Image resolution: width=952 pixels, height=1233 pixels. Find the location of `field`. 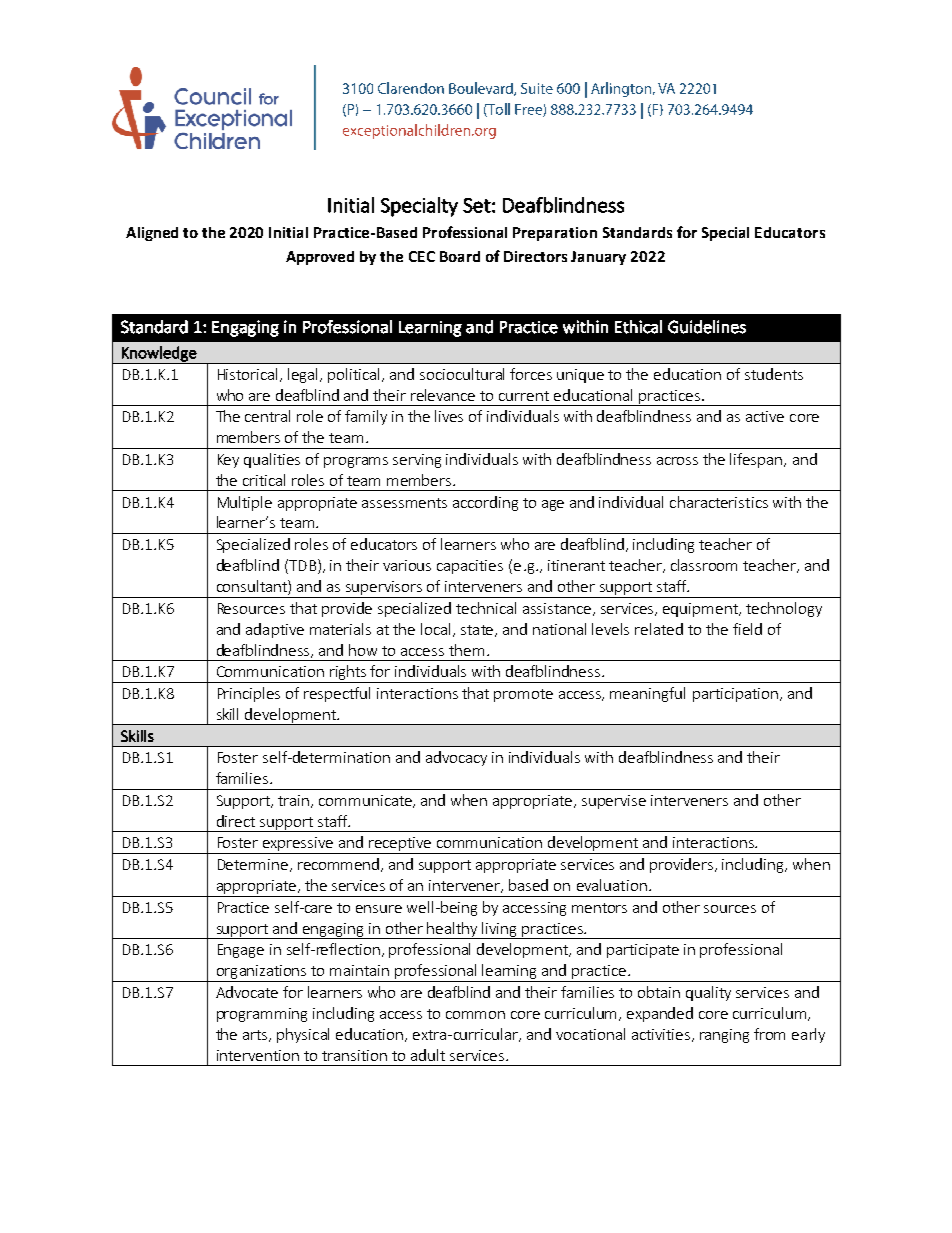

field is located at coordinates (747, 629).
